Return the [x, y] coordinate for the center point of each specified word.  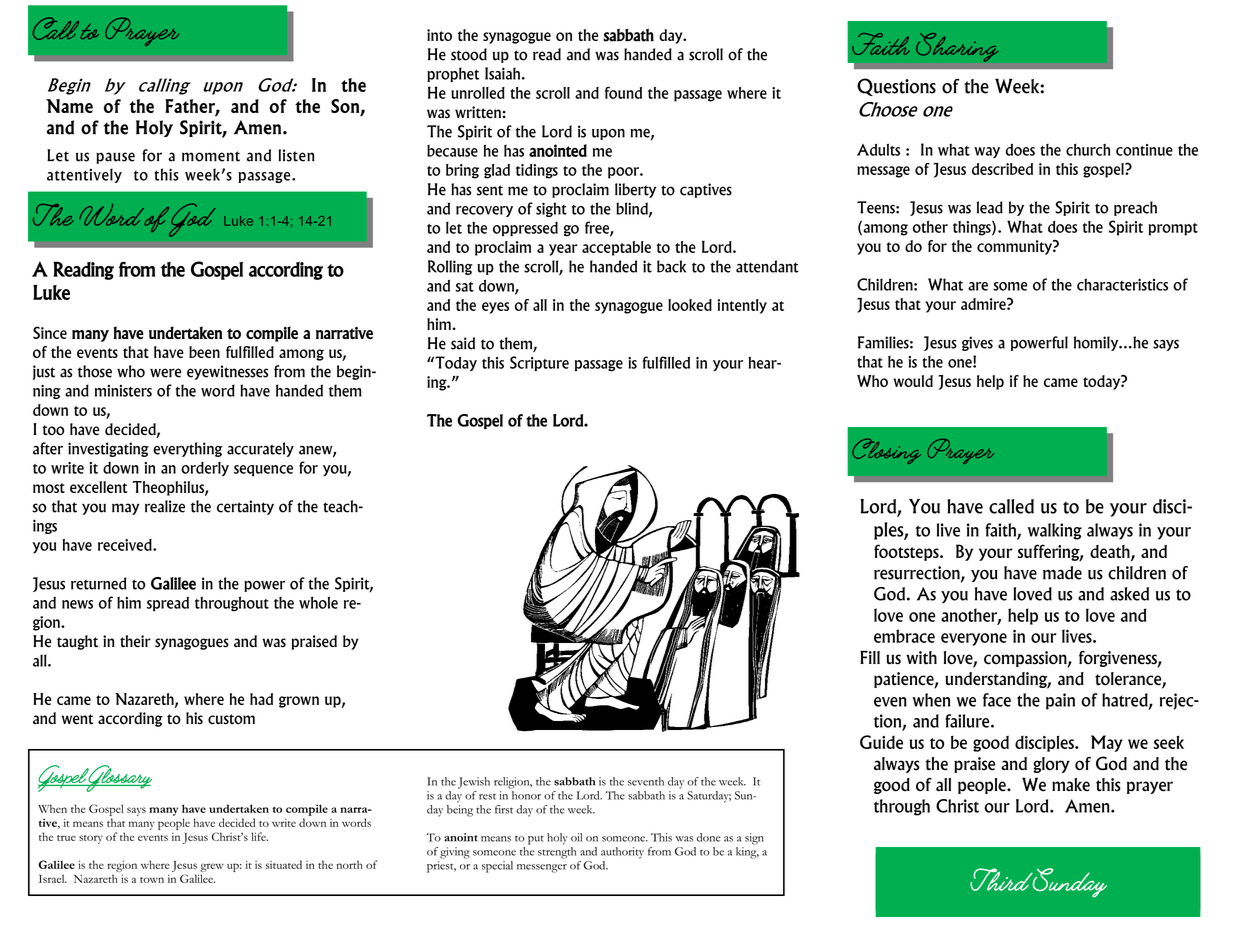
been [204, 352]
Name [69, 106]
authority [622, 853]
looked [690, 305]
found [623, 92]
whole [318, 602]
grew [212, 867]
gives [977, 343]
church [1088, 150]
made [1062, 573]
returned [98, 583]
